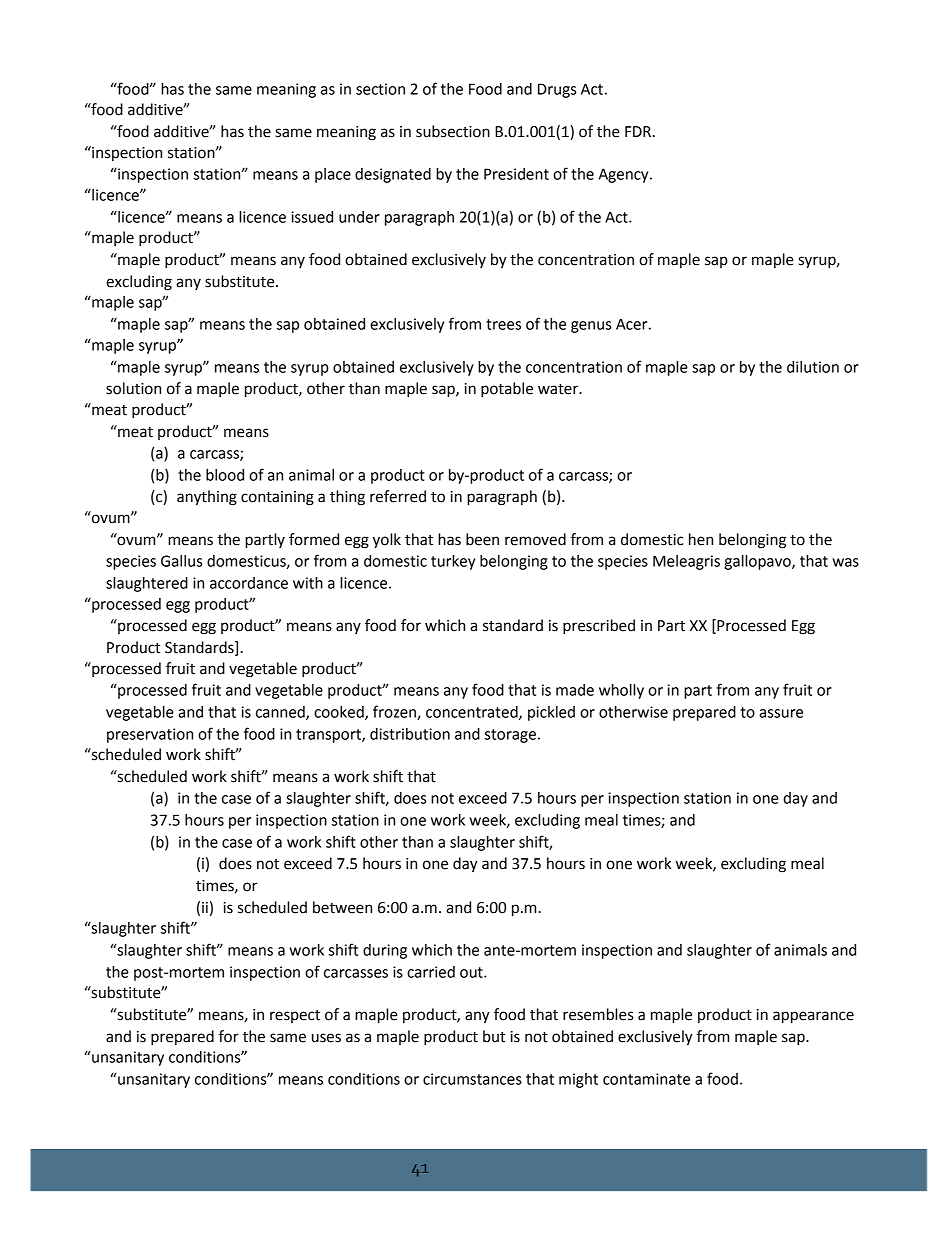 The height and width of the screenshot is (1233, 952). Describe the element at coordinates (638, 131) in the screenshot. I see `FDR` at that location.
